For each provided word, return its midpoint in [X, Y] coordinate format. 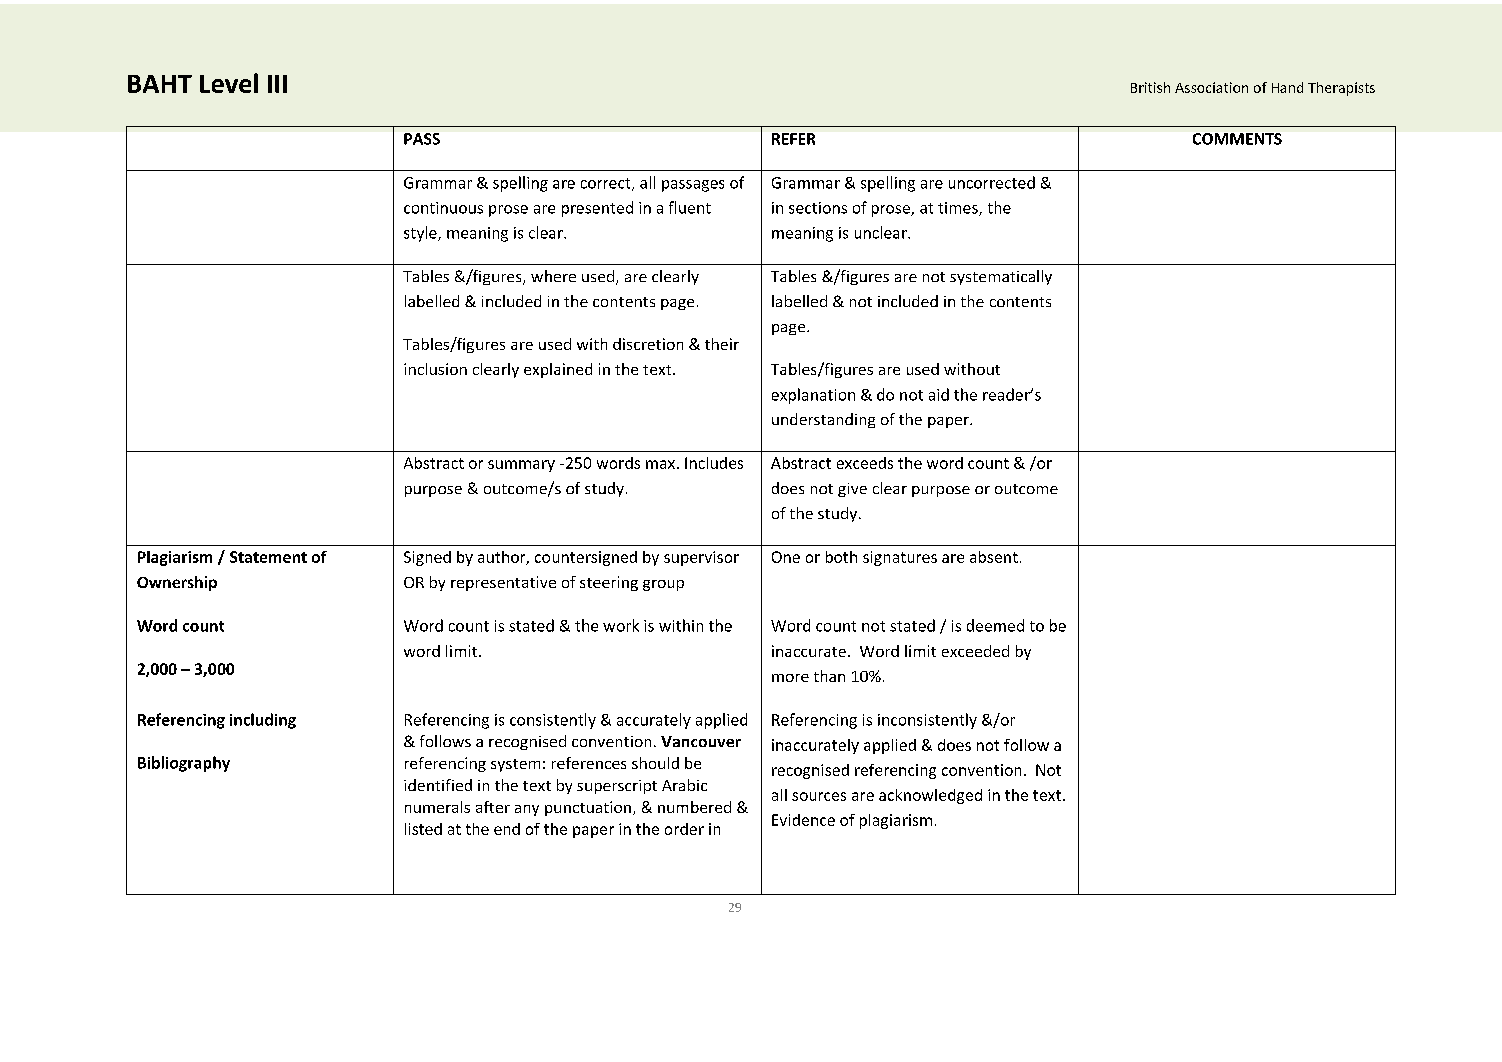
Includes [714, 463]
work [621, 625]
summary [521, 466]
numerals [437, 807]
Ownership [177, 583]
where [553, 276]
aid [939, 394]
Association [1211, 87]
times [959, 209]
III [277, 84]
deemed [995, 625]
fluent [690, 207]
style [421, 234]
